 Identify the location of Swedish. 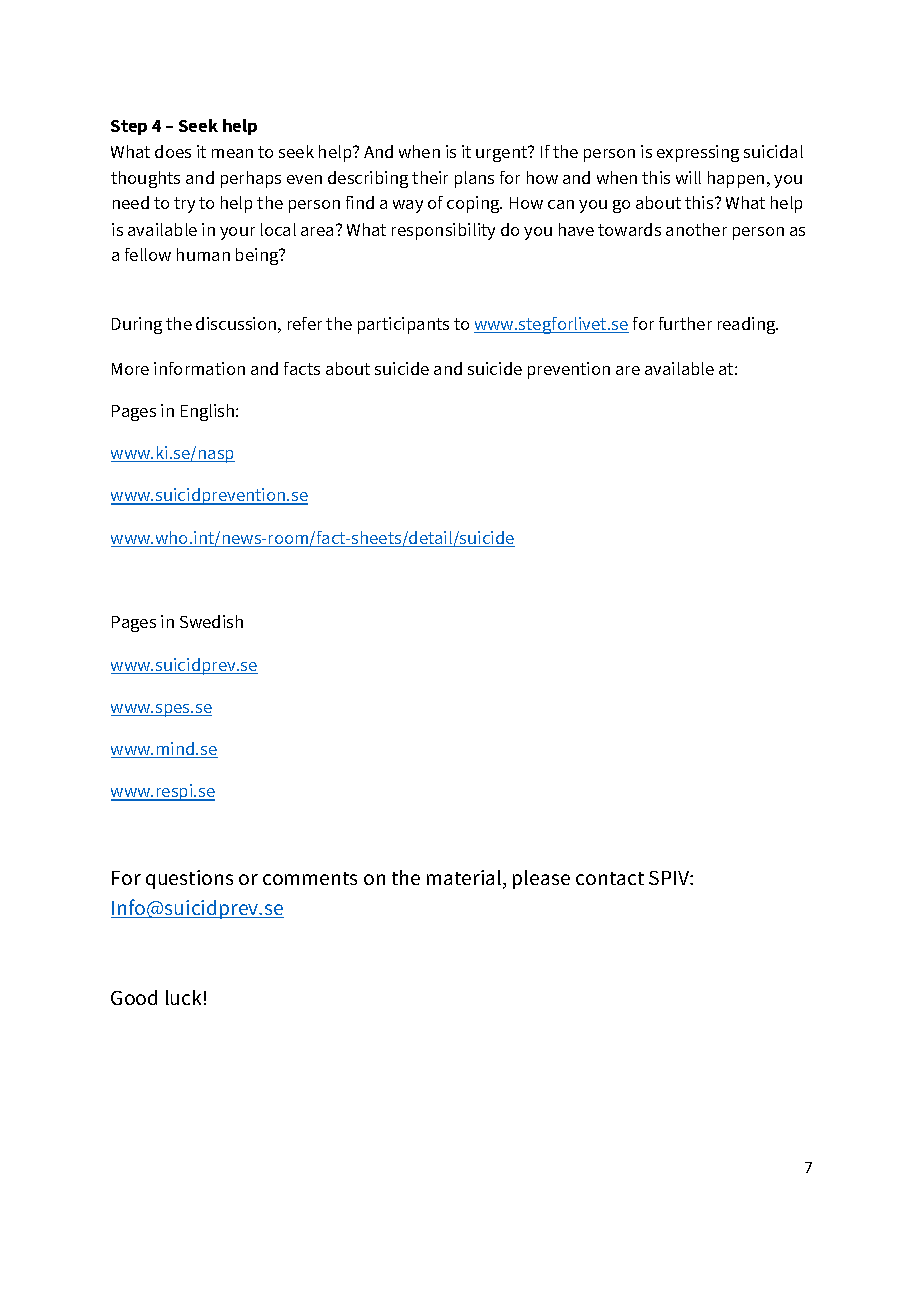
(211, 621).
